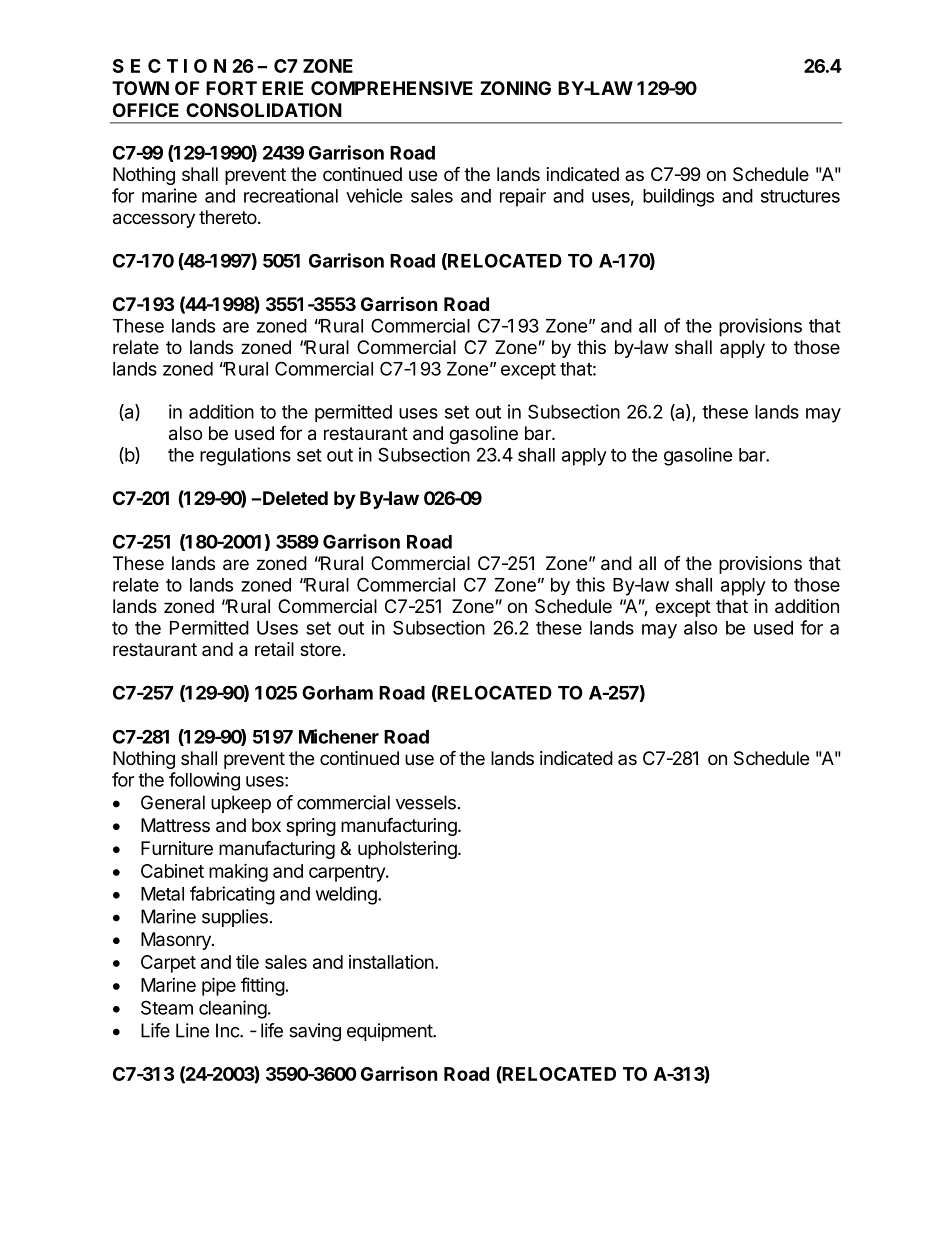 This image has height=1233, width=952. I want to click on buildings, so click(678, 197).
